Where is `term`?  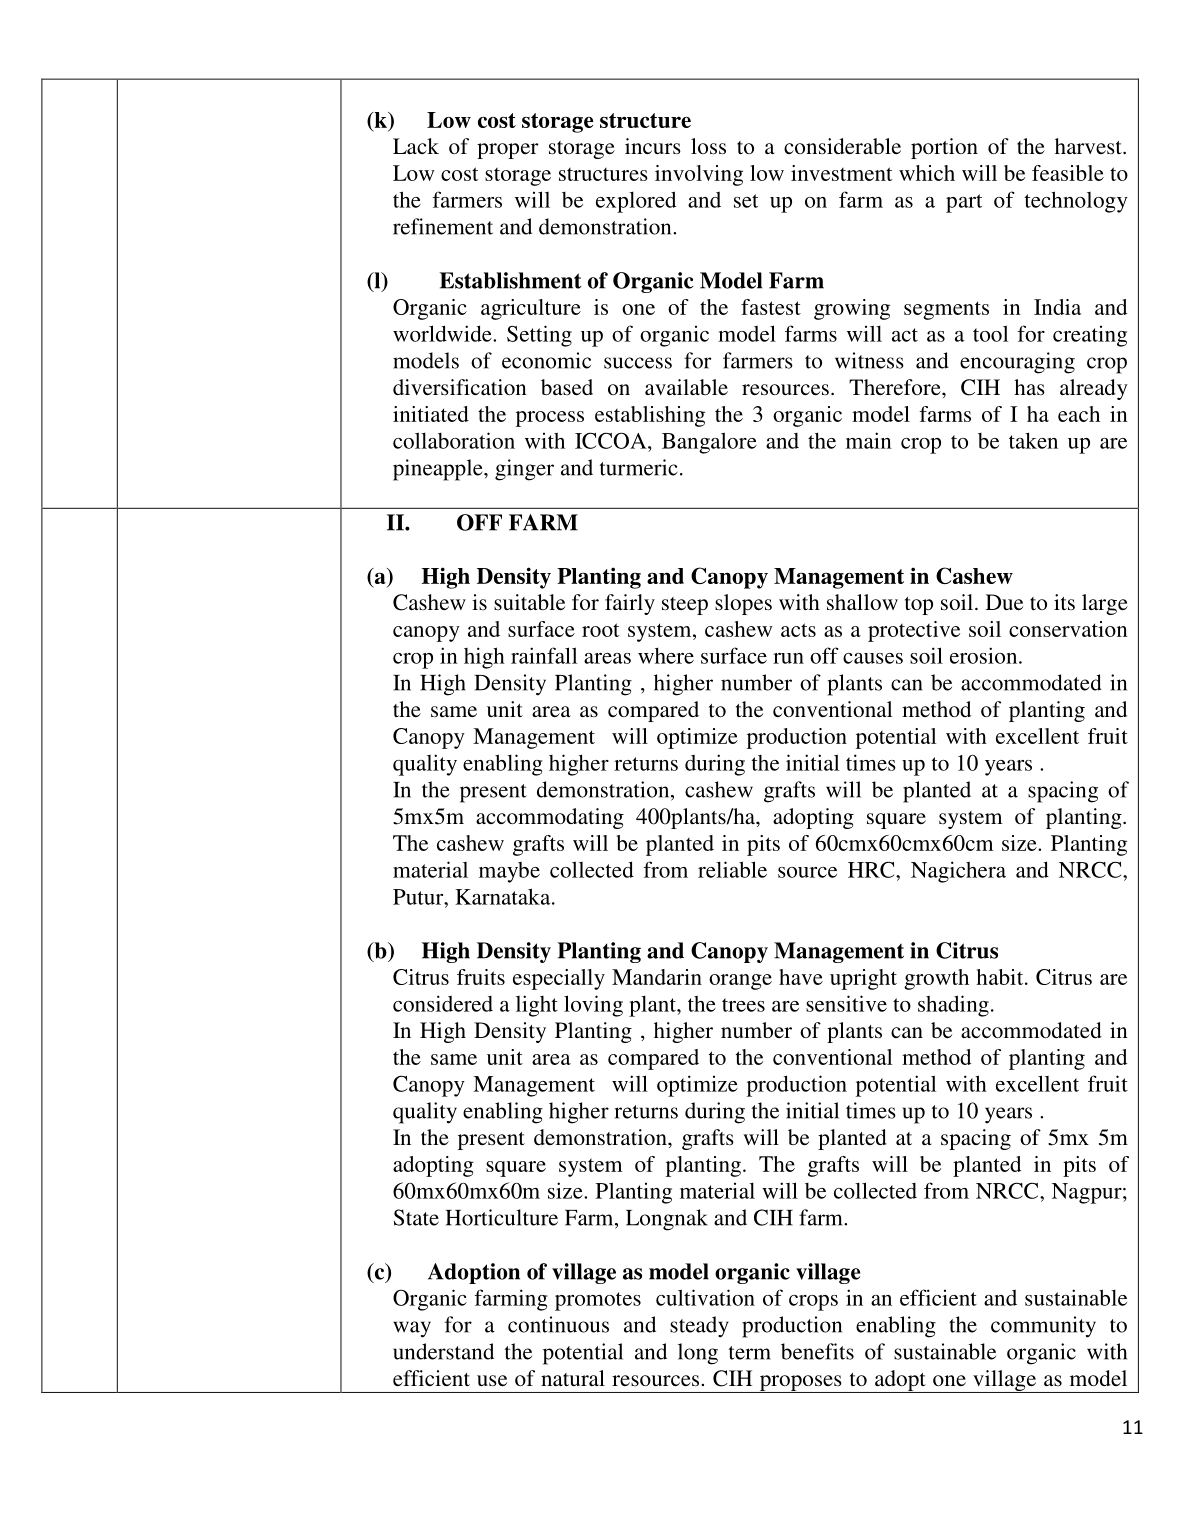
term is located at coordinates (750, 1353).
